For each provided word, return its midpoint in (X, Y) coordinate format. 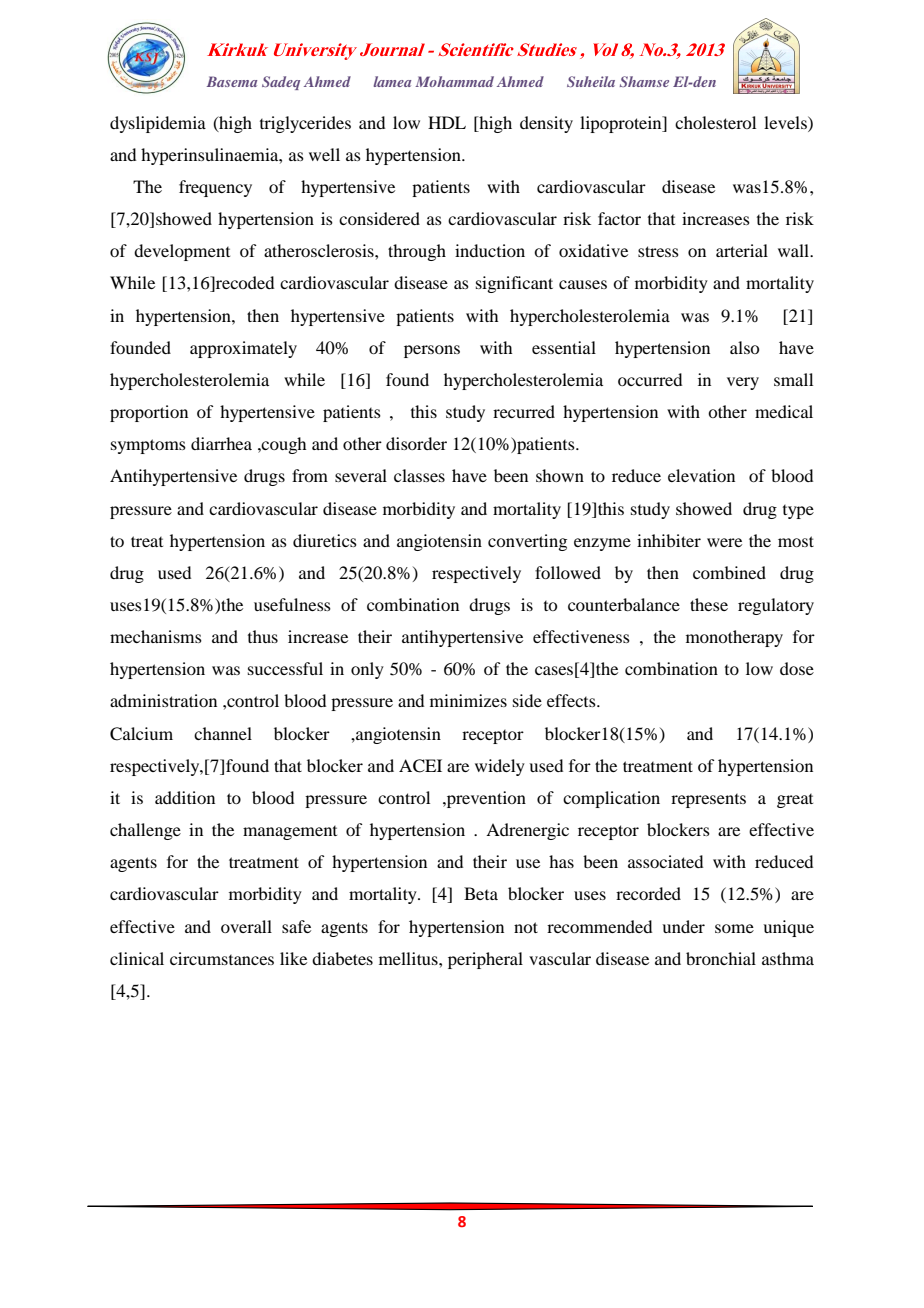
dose (797, 668)
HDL (447, 122)
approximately (243, 349)
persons (432, 351)
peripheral (485, 960)
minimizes (468, 700)
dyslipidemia (158, 124)
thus (263, 636)
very (743, 383)
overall (246, 926)
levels (786, 122)
